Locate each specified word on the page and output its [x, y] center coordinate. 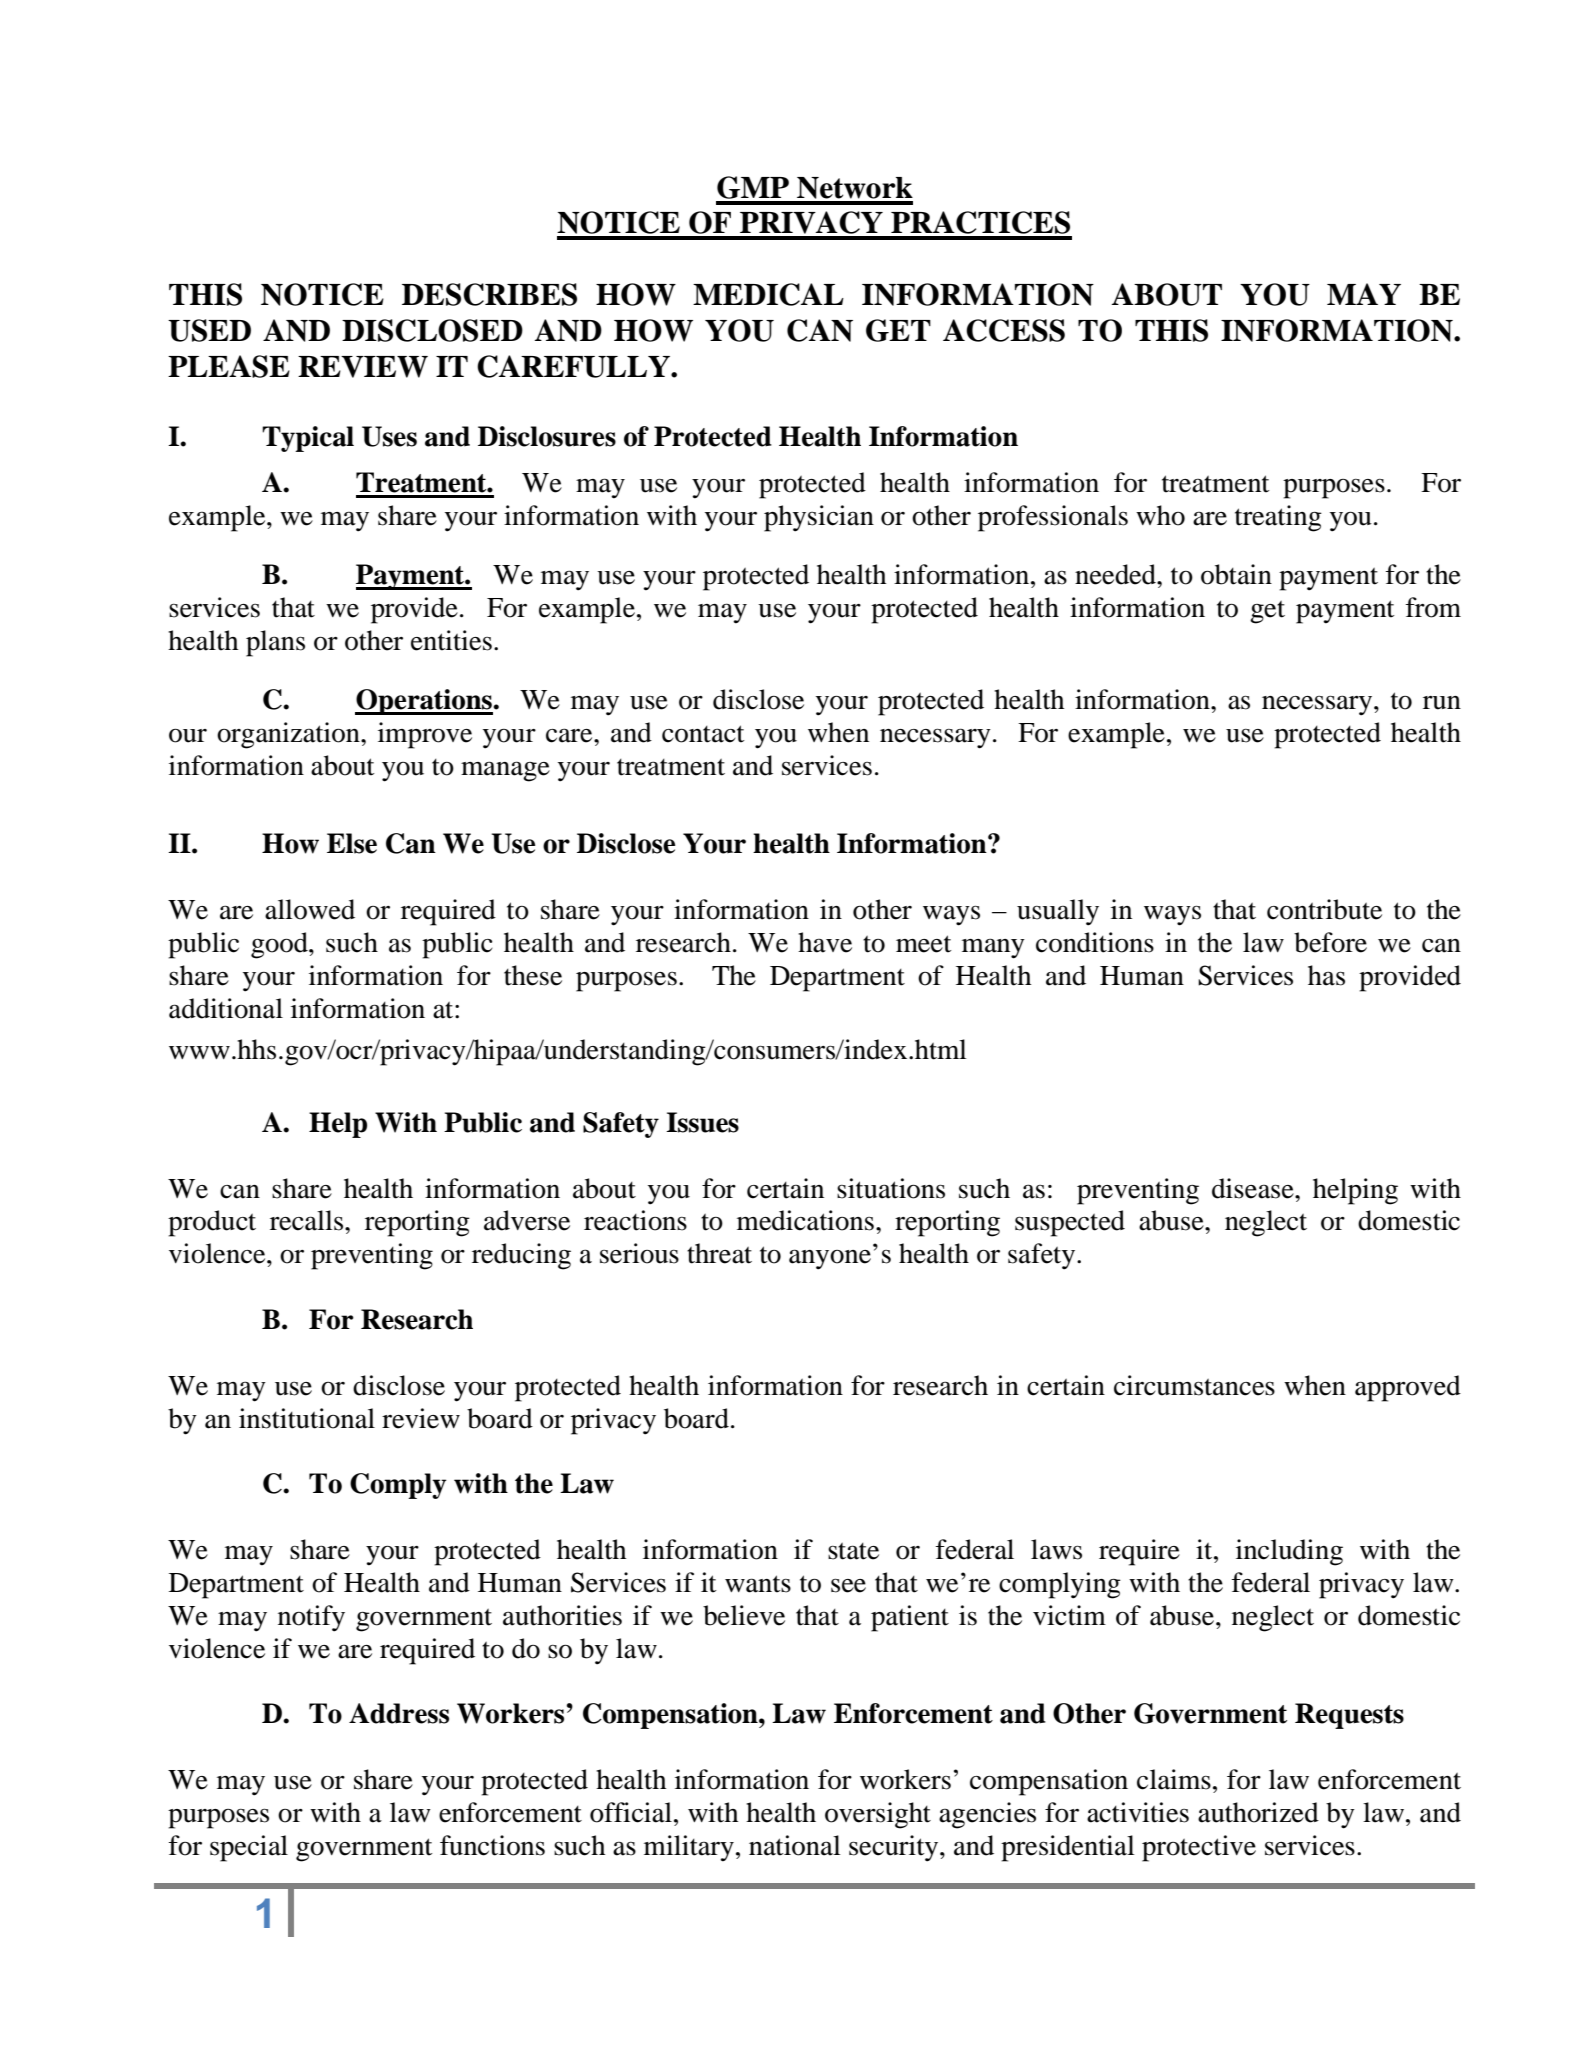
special [249, 1848]
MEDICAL [768, 294]
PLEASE [229, 366]
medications [805, 1220]
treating [1278, 518]
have [825, 942]
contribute [1324, 909]
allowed [310, 909]
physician [819, 518]
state [853, 1551]
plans [275, 643]
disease [1254, 1188]
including [1289, 1552]
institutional [307, 1418]
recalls [308, 1220]
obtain [1236, 574]
